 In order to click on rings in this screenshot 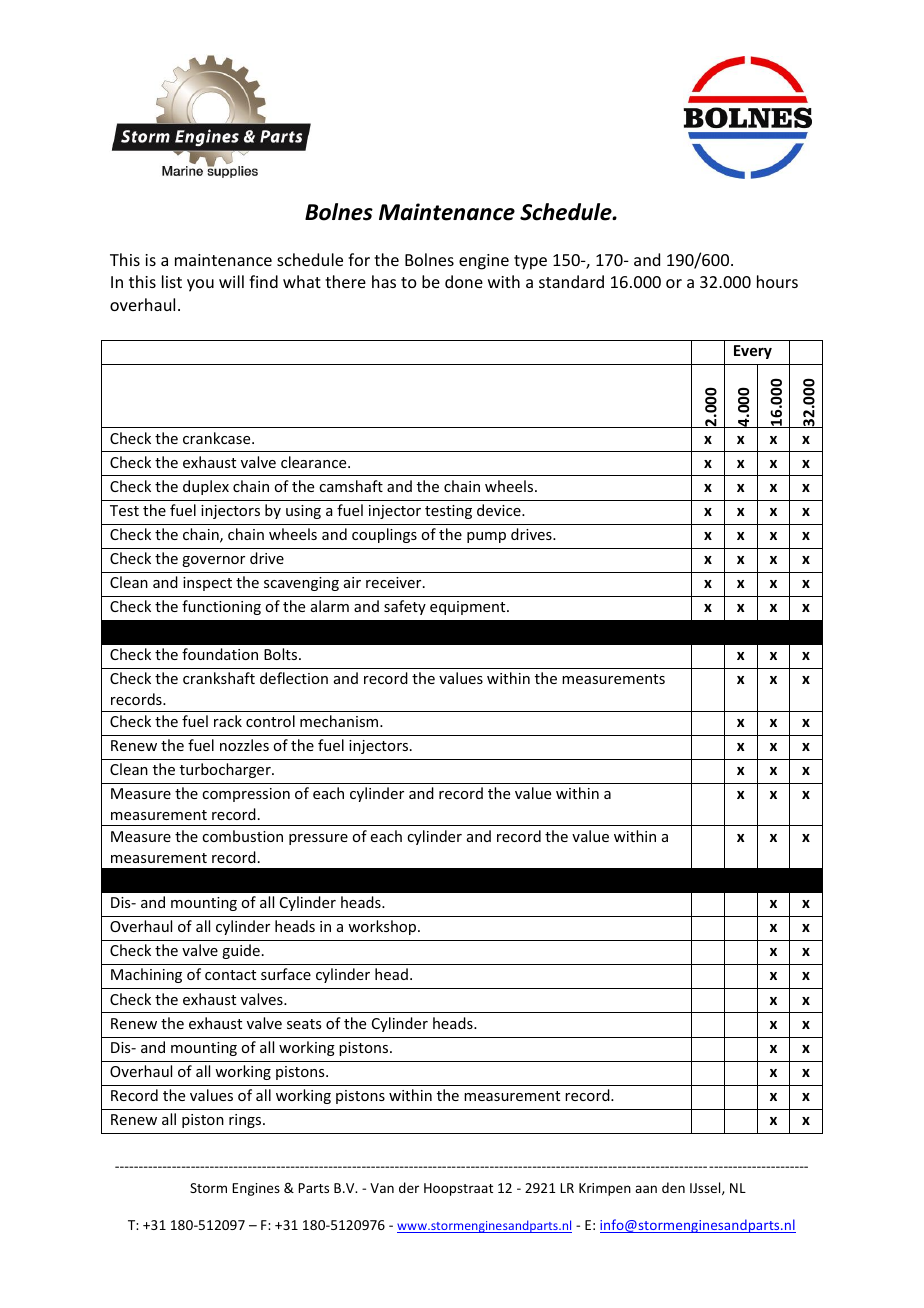, I will do `click(246, 1121)`.
